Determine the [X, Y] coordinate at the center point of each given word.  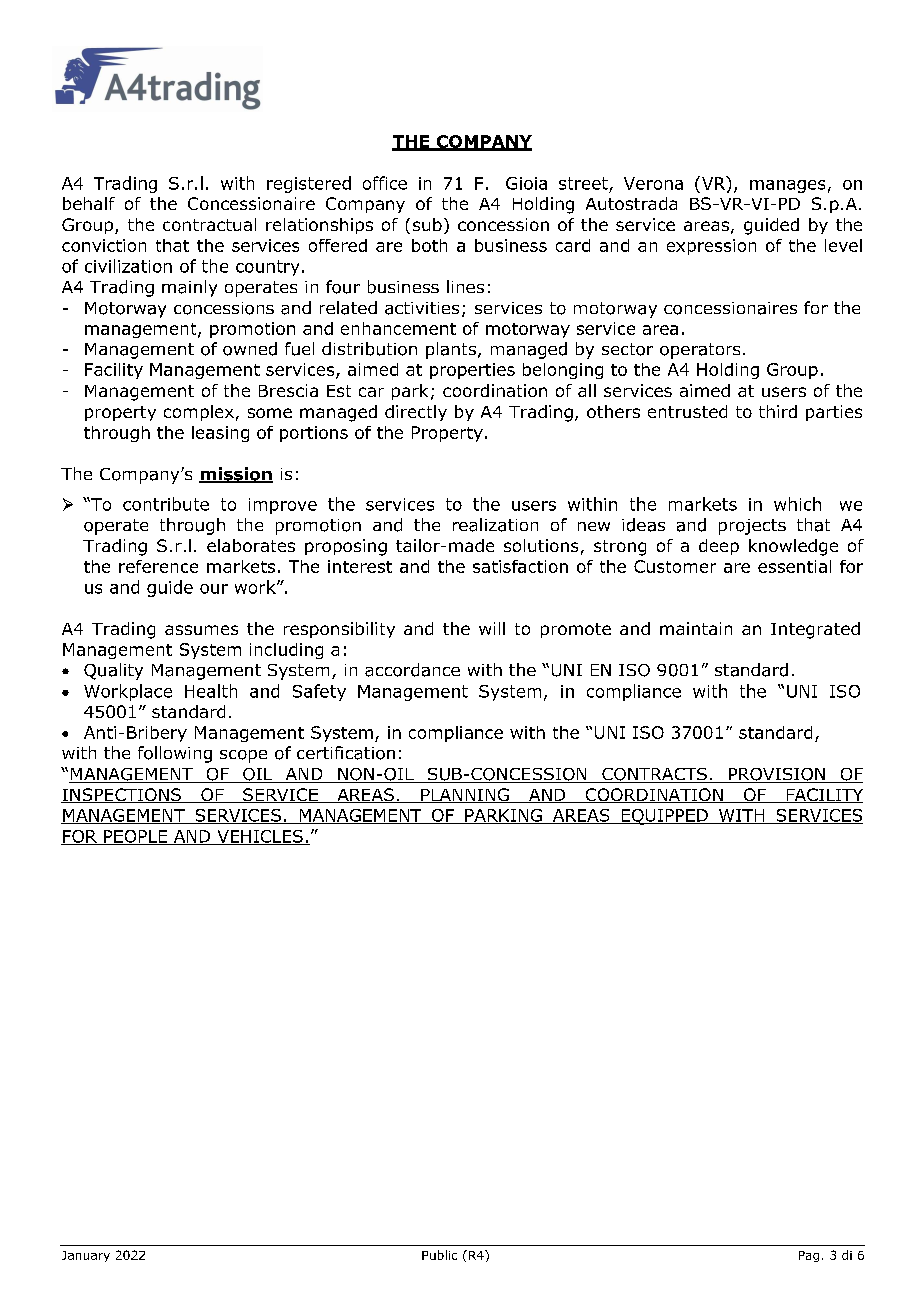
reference [158, 566]
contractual [209, 224]
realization [495, 525]
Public [439, 1255]
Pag [809, 1256]
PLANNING [465, 795]
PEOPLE [135, 837]
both [429, 245]
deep [719, 547]
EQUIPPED [664, 817]
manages [787, 186]
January [86, 1256]
